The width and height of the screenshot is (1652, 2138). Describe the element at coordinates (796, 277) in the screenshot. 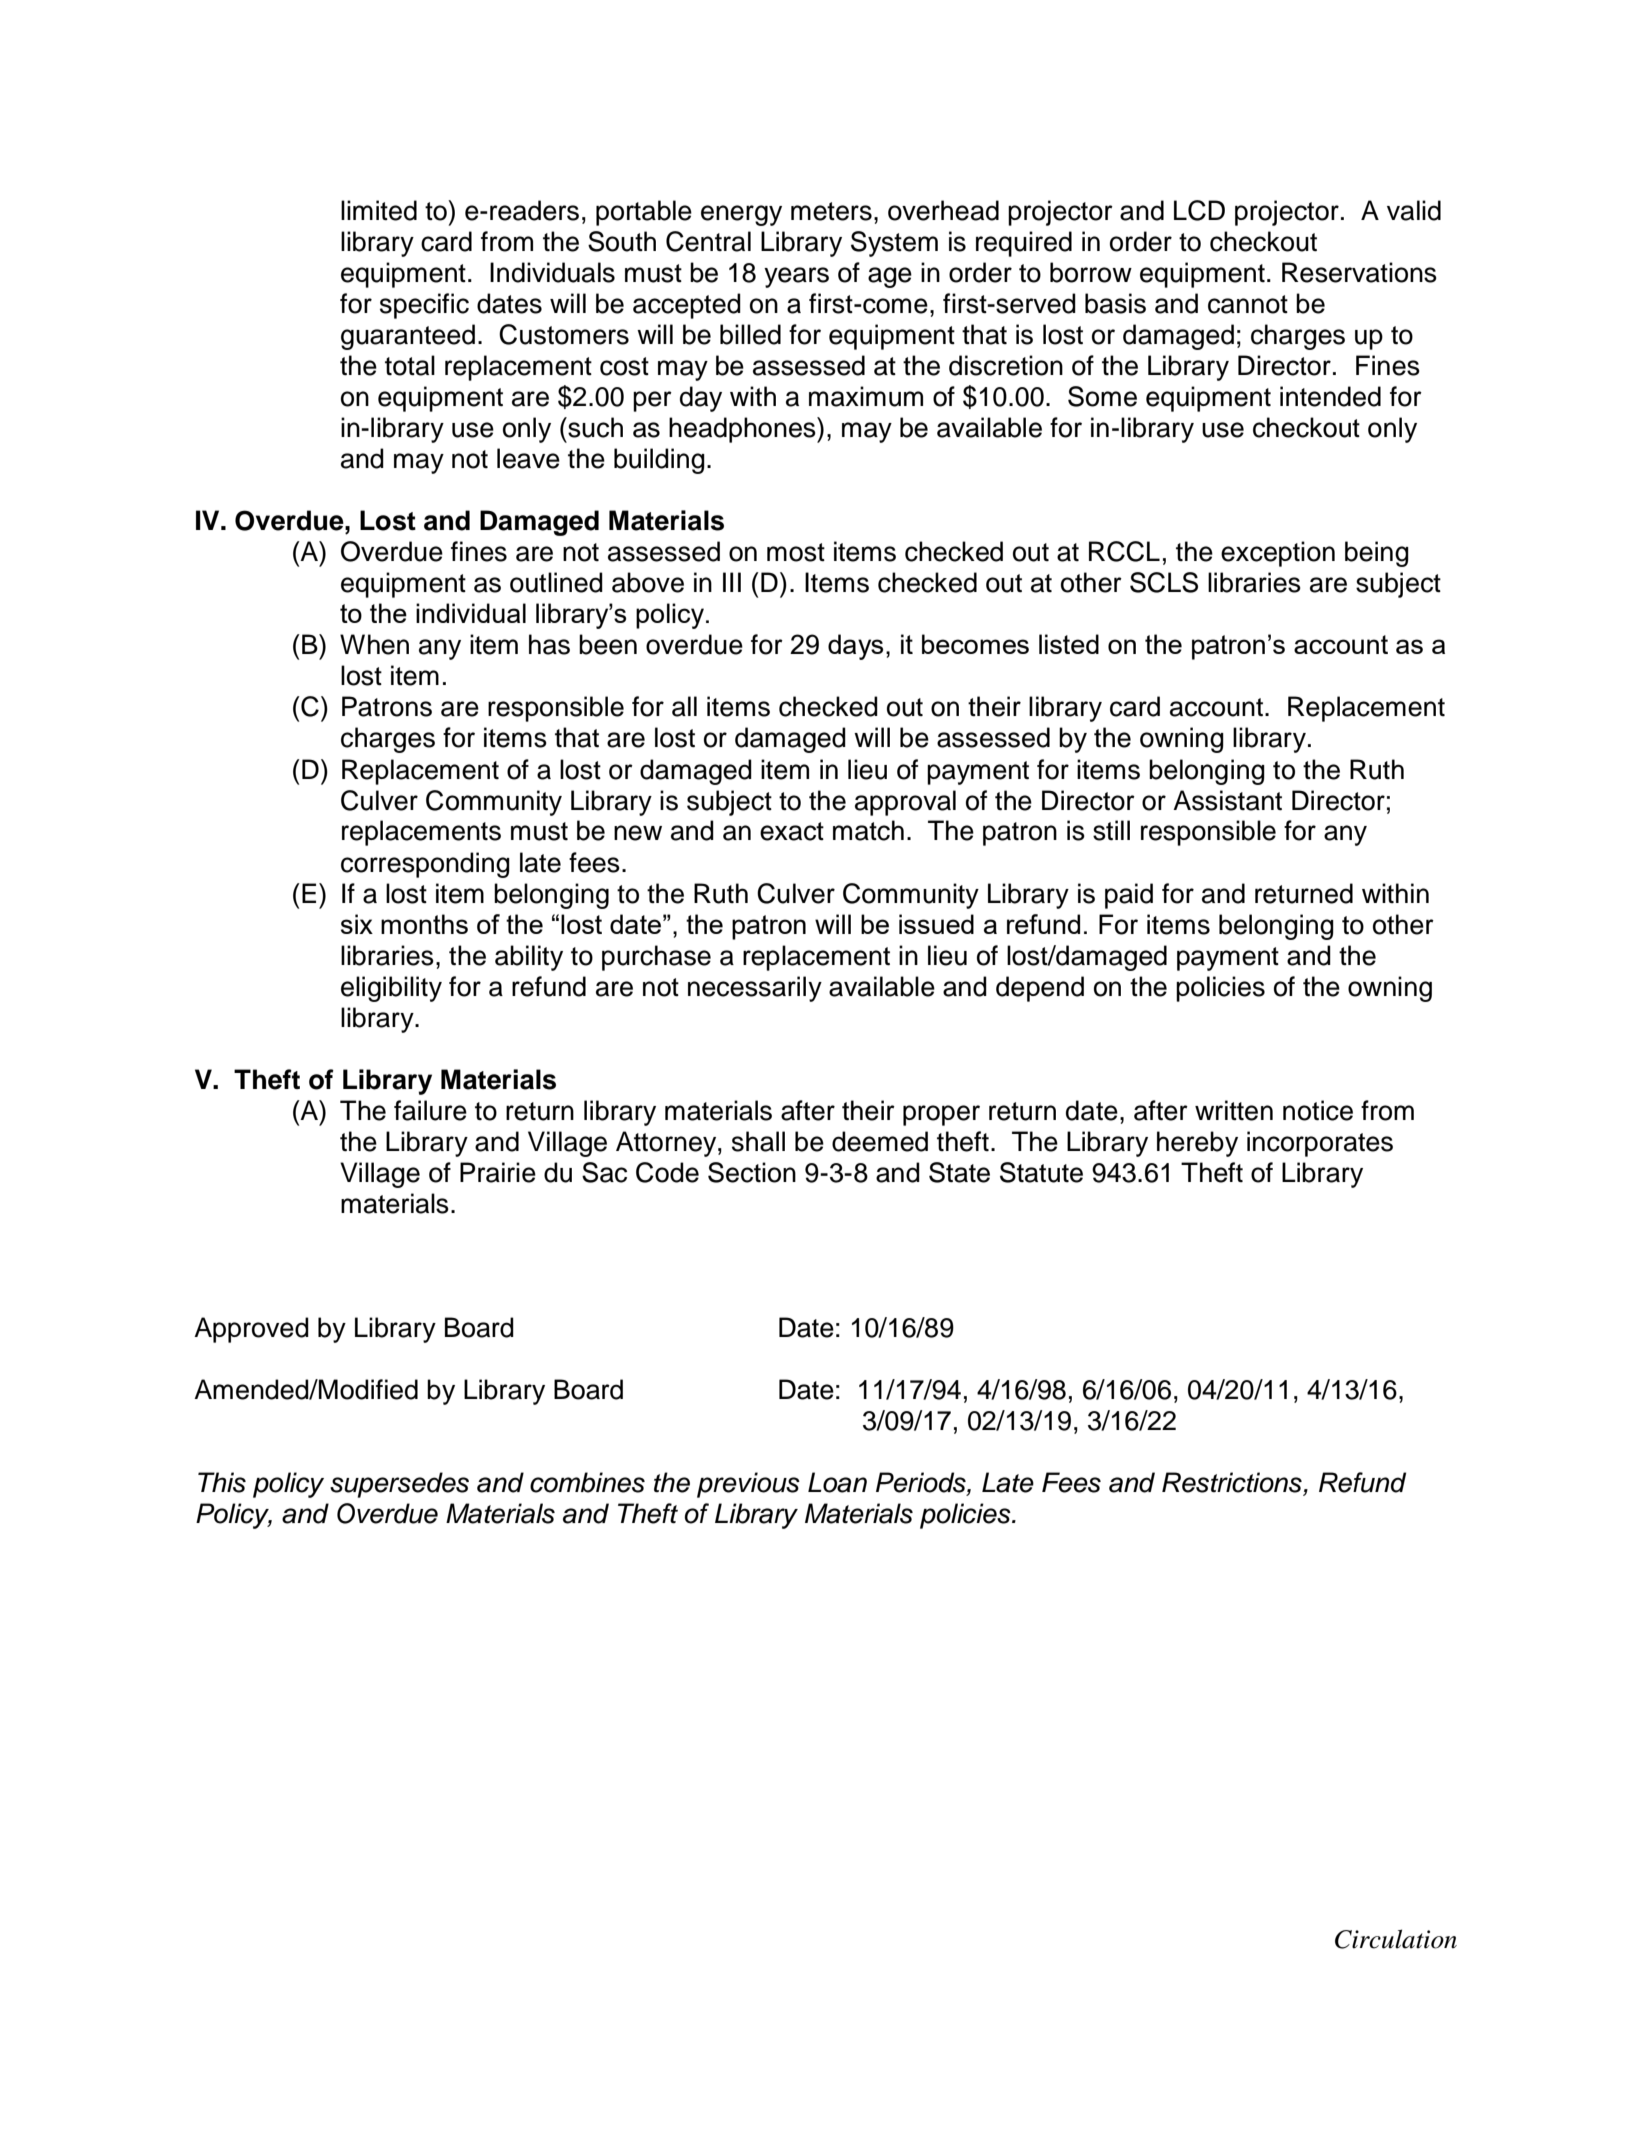

I see `years` at that location.
